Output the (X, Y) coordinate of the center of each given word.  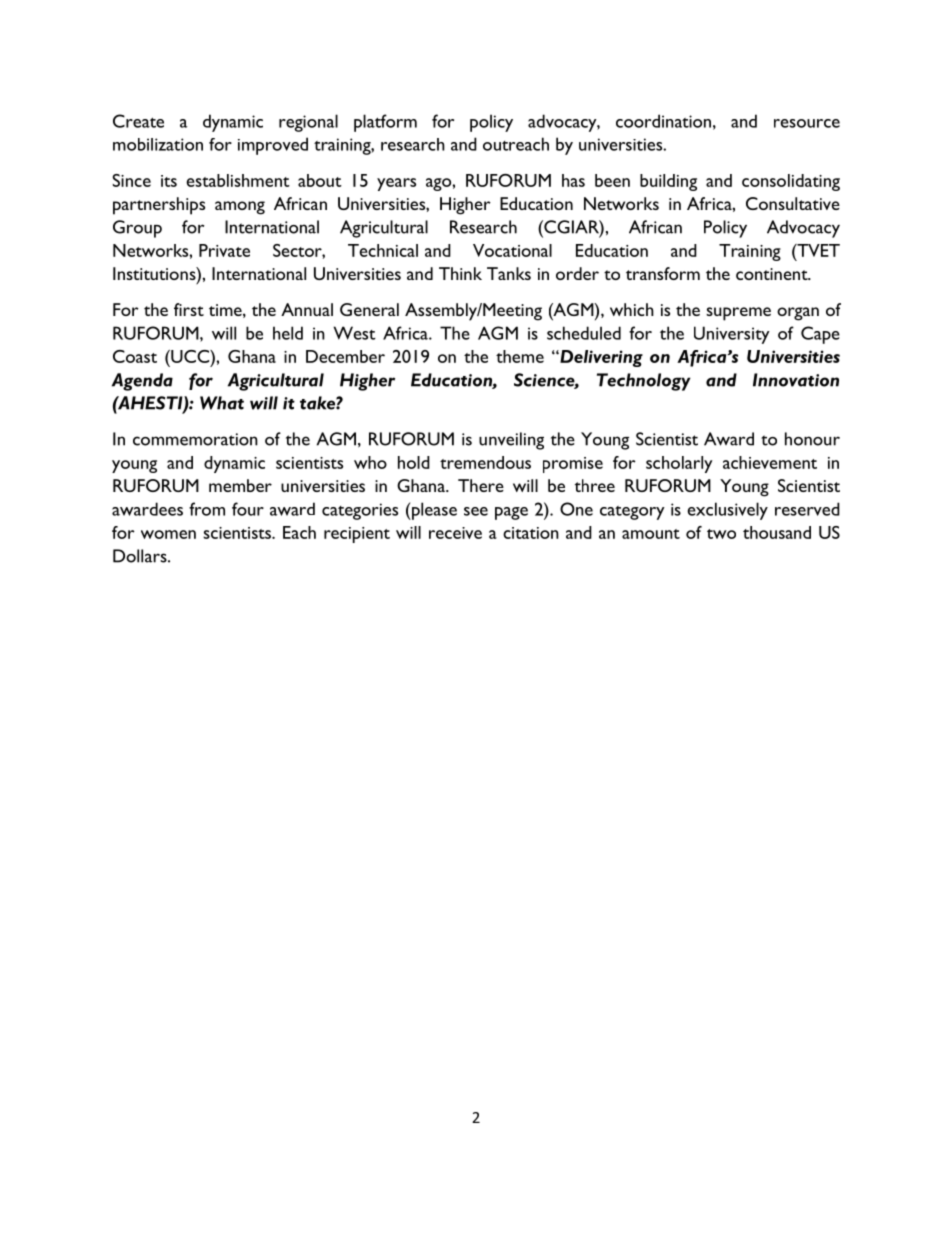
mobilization (158, 144)
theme (520, 356)
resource (807, 123)
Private (224, 250)
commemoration (195, 439)
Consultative (793, 203)
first (189, 309)
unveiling (511, 441)
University (732, 335)
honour (812, 439)
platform (385, 123)
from (207, 509)
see (476, 511)
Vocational (512, 250)
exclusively (727, 511)
